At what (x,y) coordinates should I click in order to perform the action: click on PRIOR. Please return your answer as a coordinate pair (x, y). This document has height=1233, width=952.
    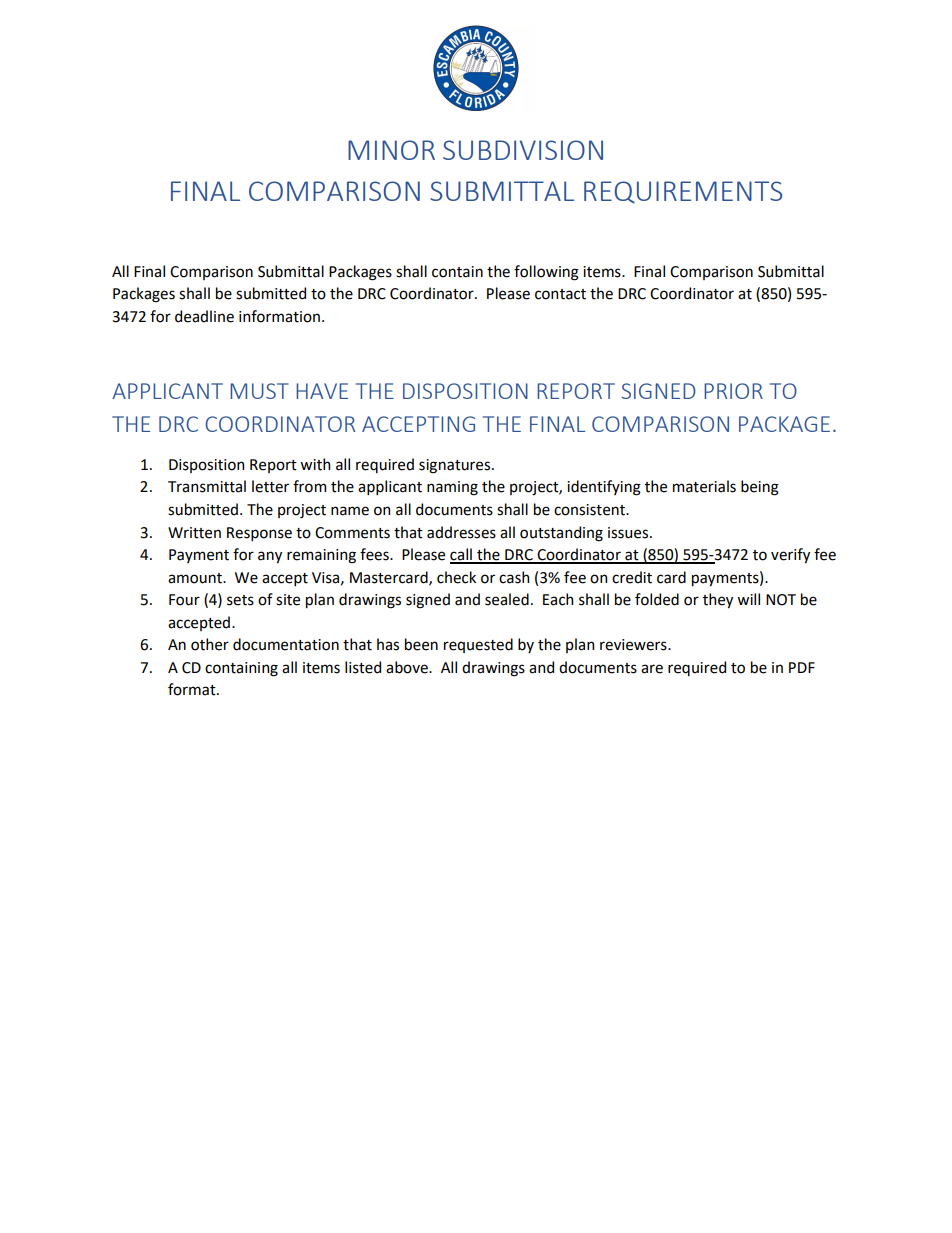
    Looking at the image, I should click on (733, 391).
